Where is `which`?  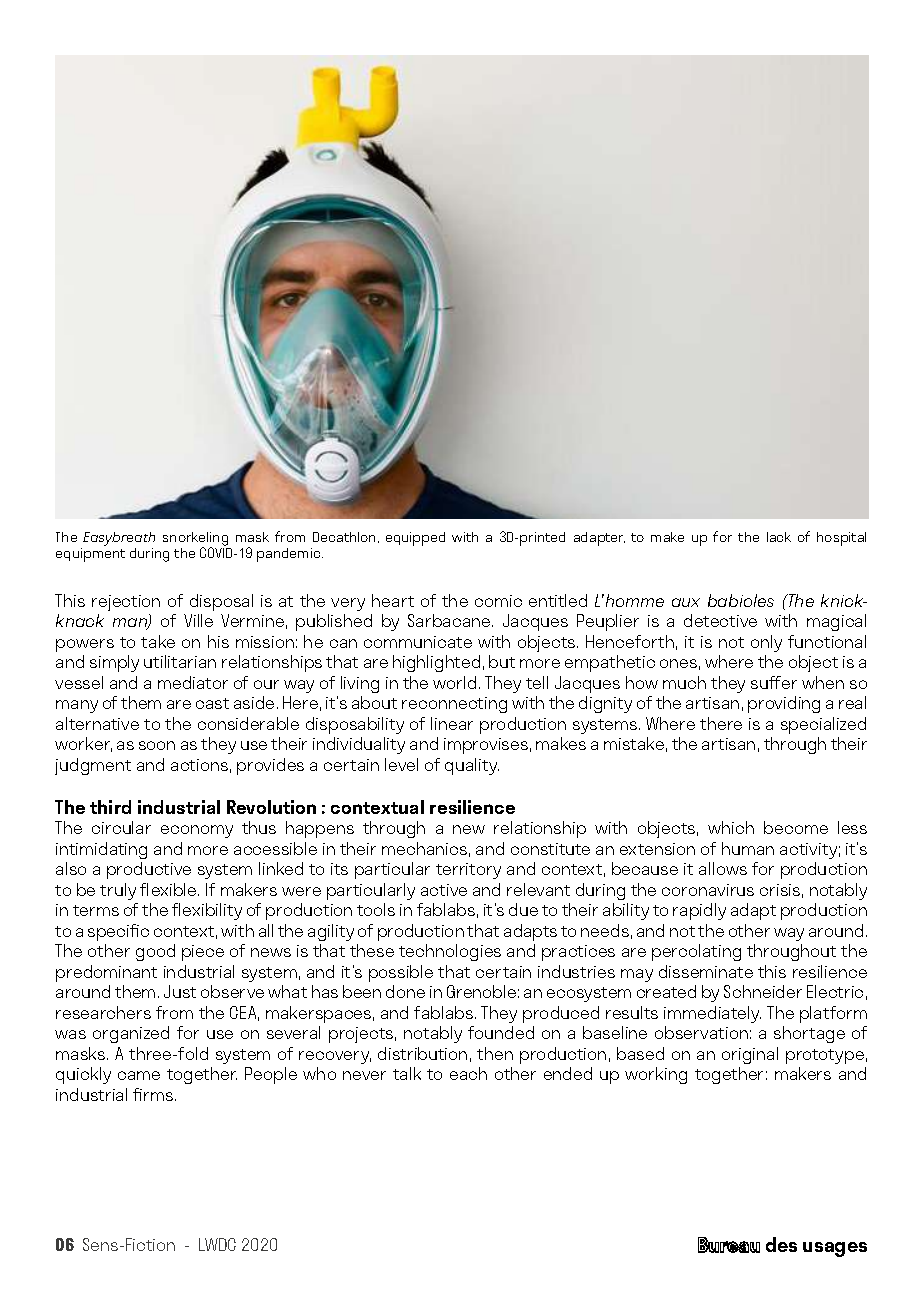
which is located at coordinates (731, 827).
